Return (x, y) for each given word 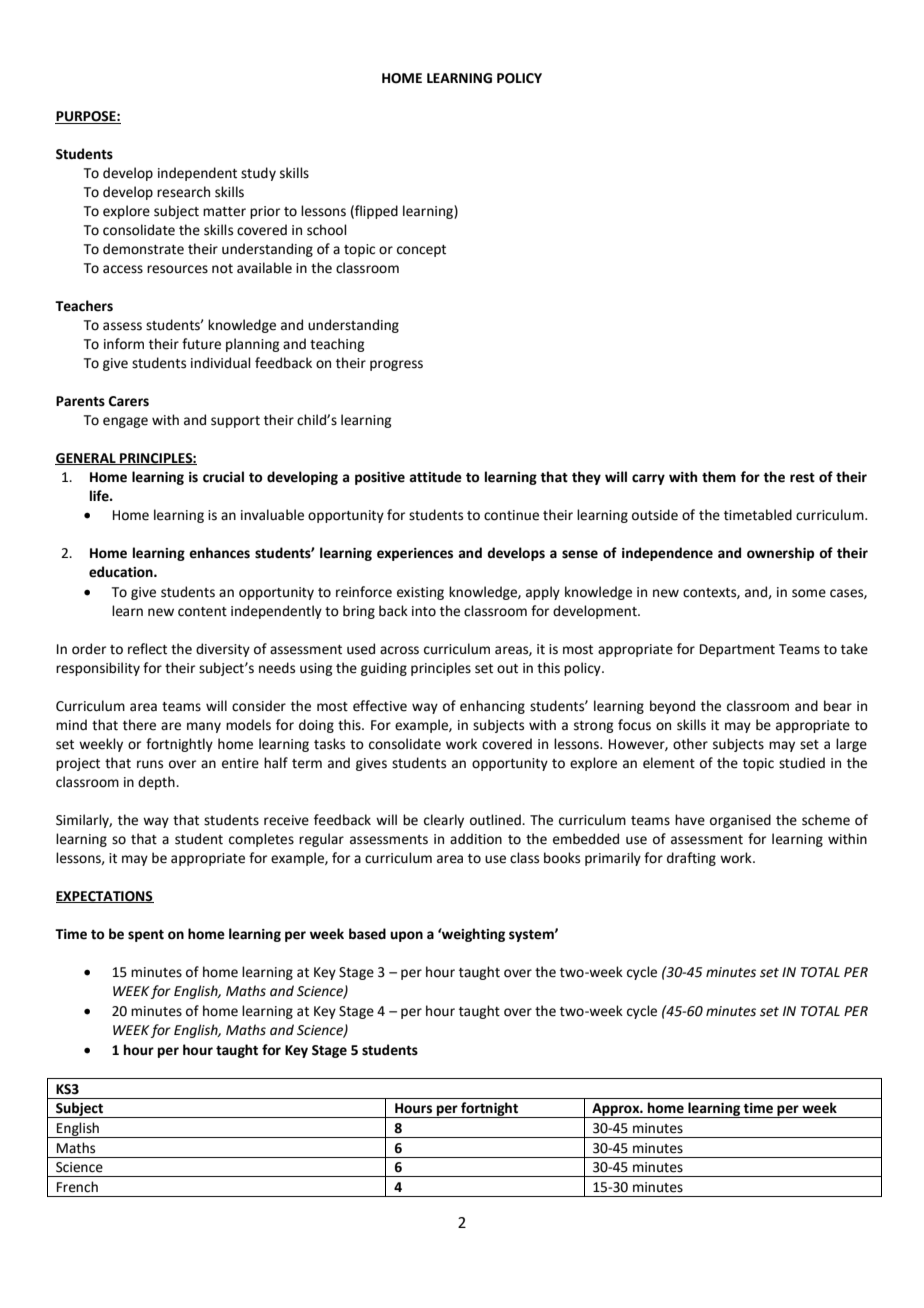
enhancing (492, 707)
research (183, 192)
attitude (435, 477)
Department (737, 650)
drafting (691, 859)
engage (125, 422)
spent (146, 936)
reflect (147, 649)
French (77, 1187)
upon (406, 936)
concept (421, 251)
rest (802, 478)
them (719, 477)
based (367, 934)
